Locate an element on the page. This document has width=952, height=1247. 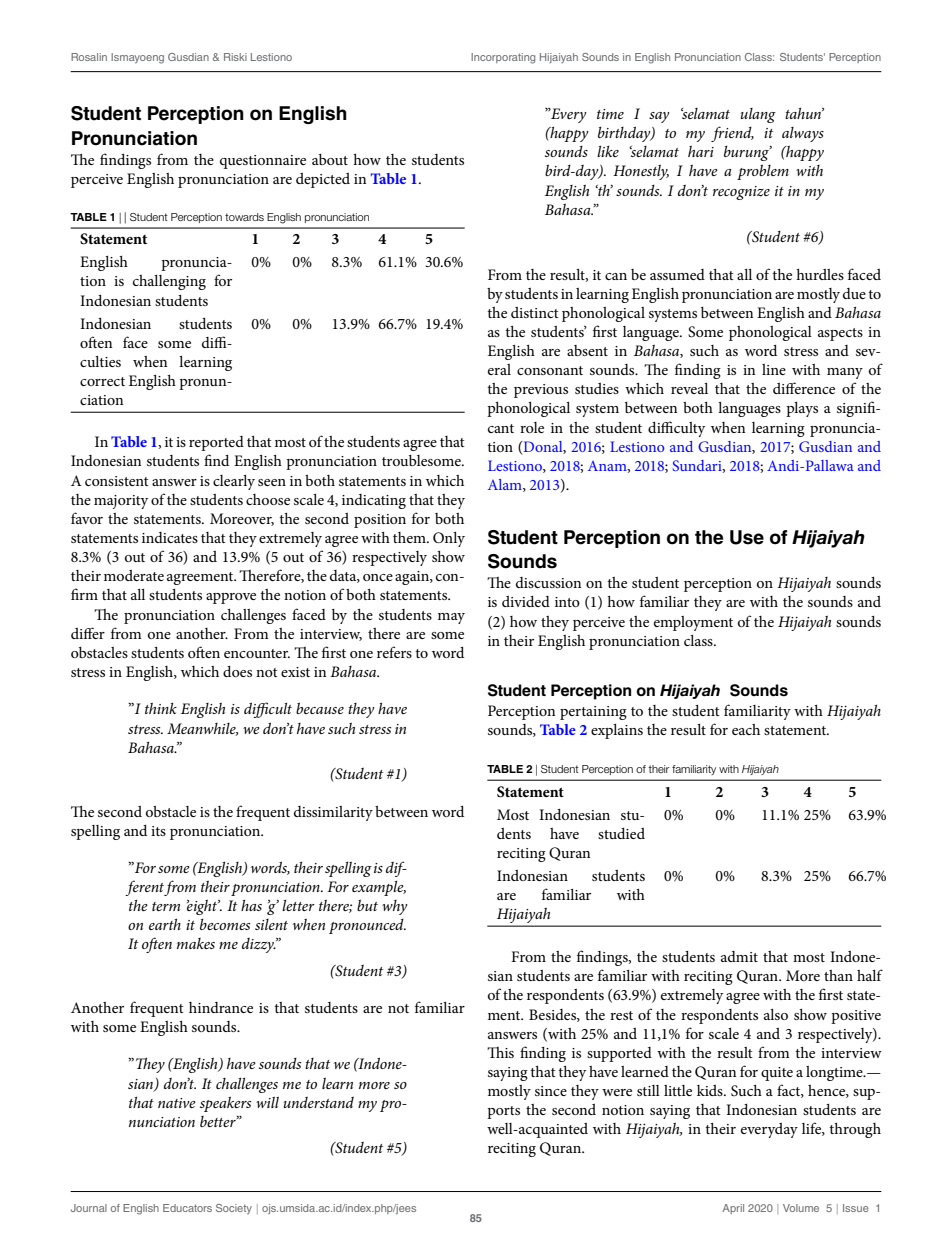
about is located at coordinates (330, 159).
